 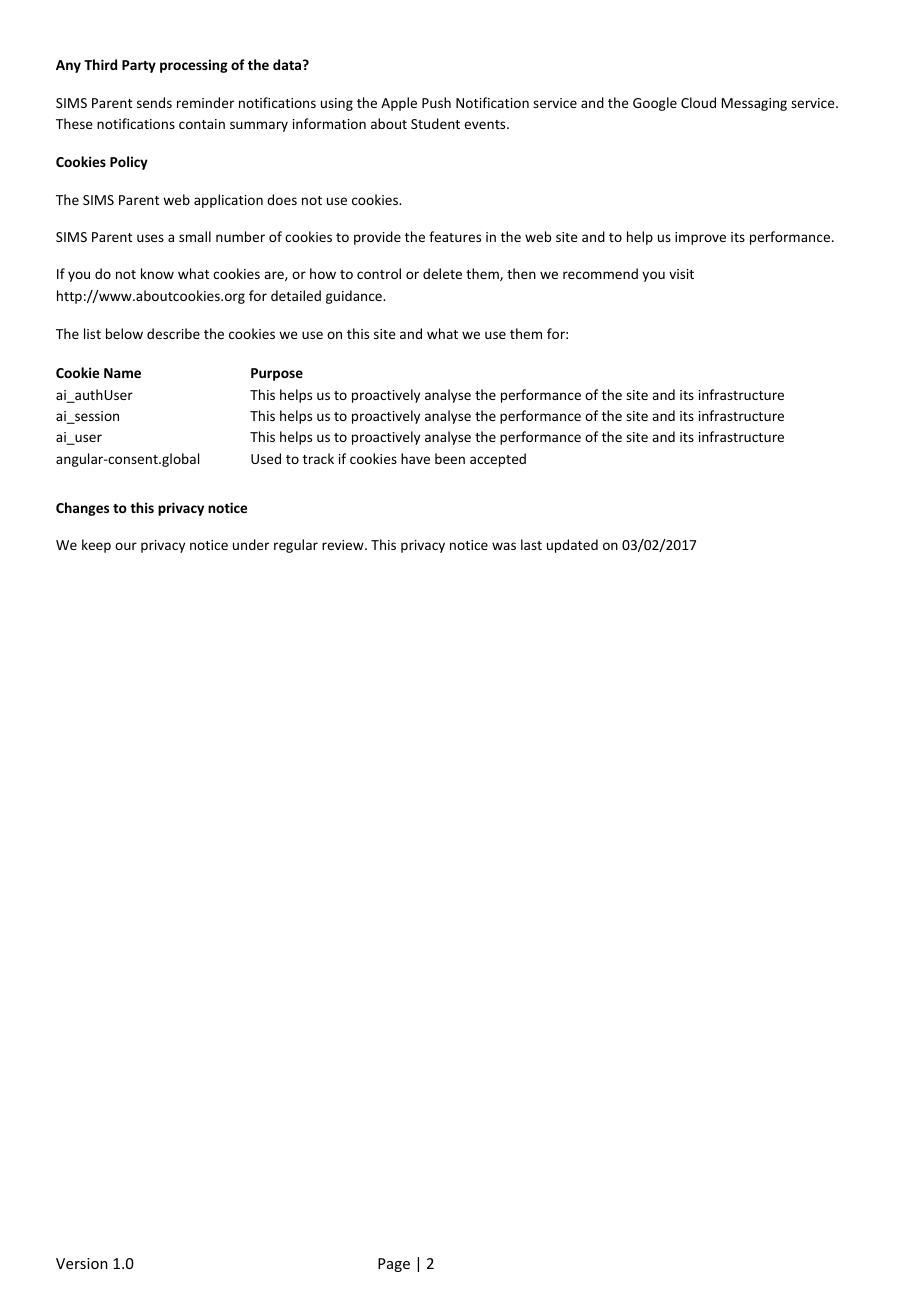 I want to click on Version, so click(x=82, y=1263).
